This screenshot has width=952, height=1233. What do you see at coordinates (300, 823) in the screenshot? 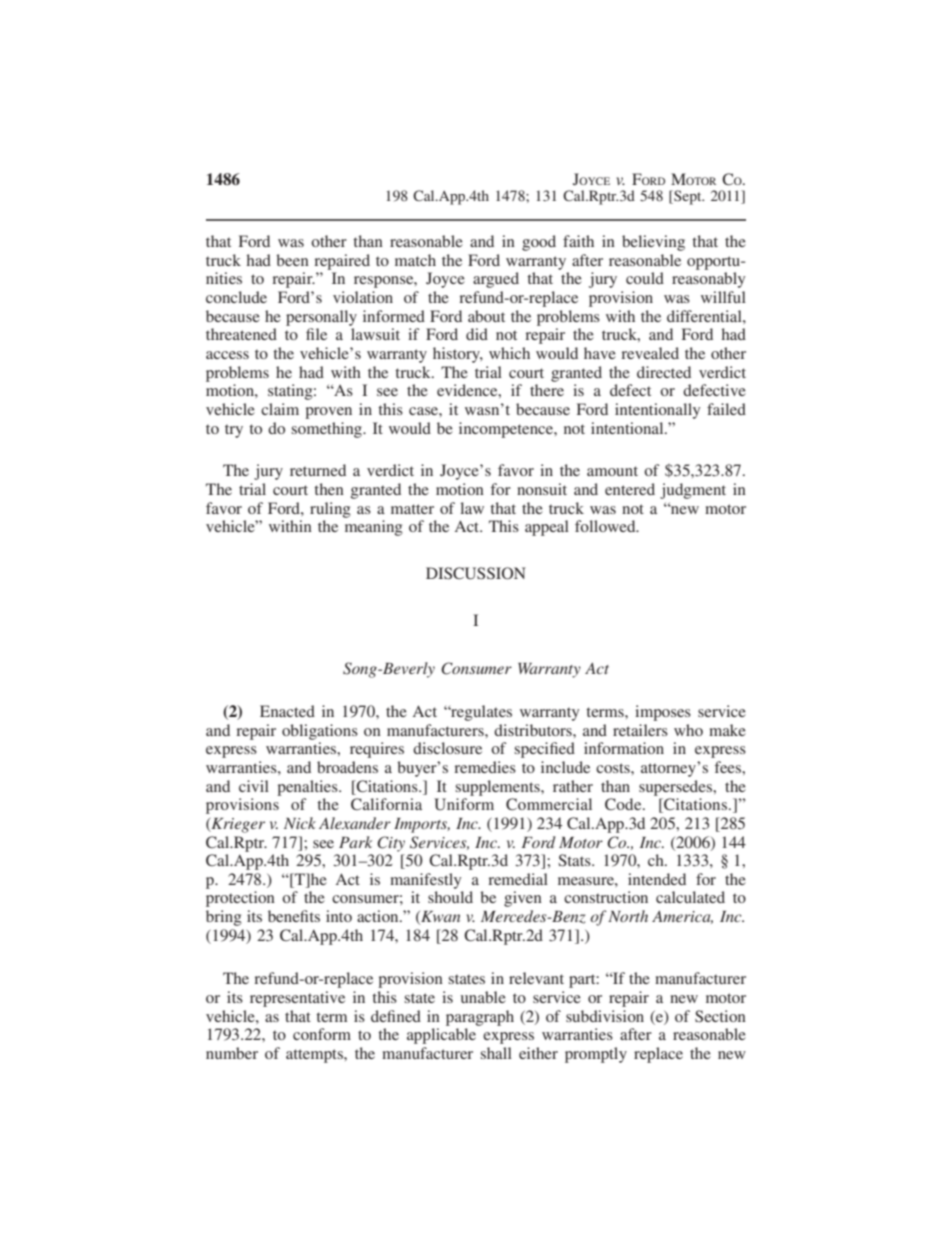
I see `Nick` at bounding box center [300, 823].
